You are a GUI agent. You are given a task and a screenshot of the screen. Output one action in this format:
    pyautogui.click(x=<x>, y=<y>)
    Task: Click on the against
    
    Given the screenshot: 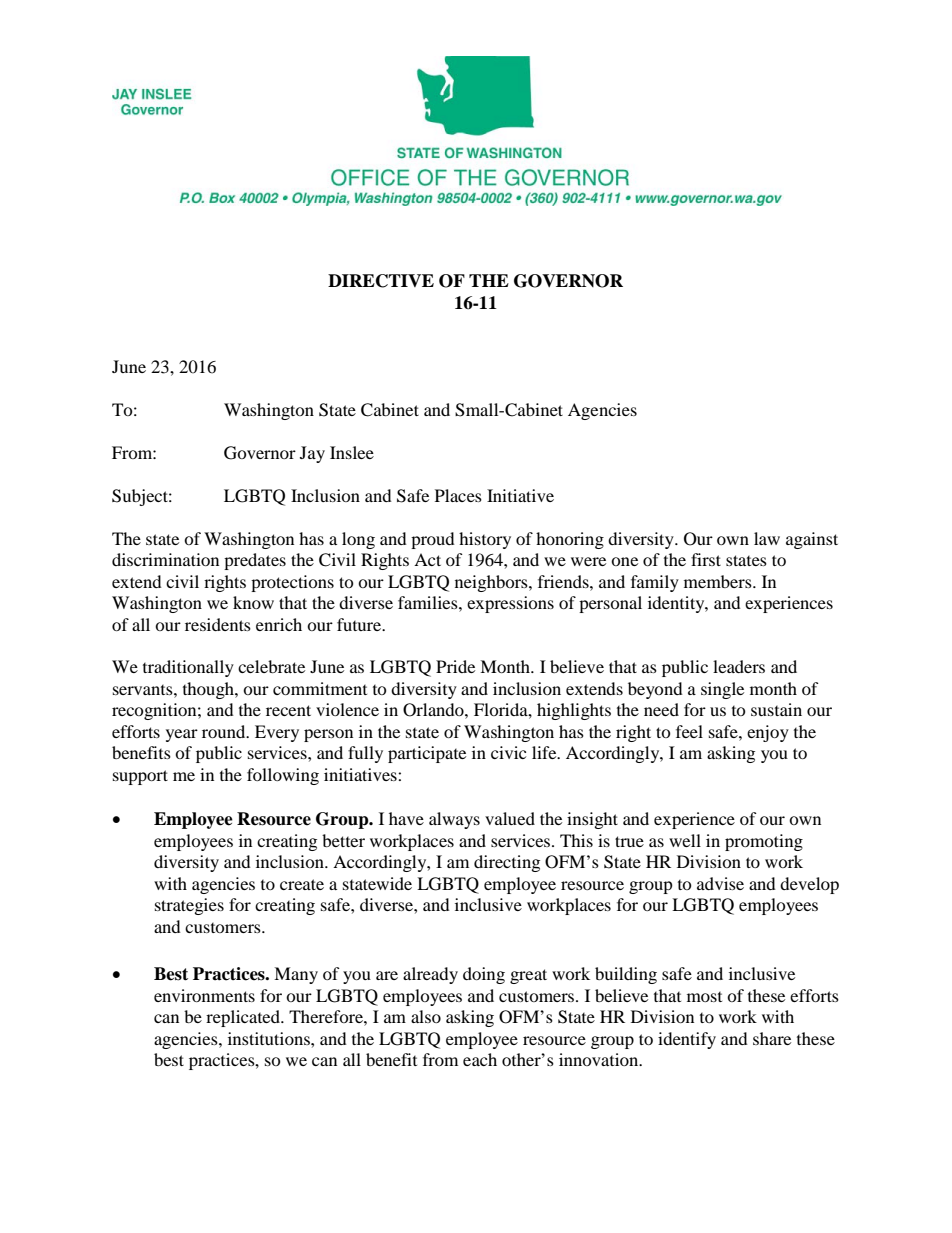 What is the action you would take?
    pyautogui.click(x=812, y=540)
